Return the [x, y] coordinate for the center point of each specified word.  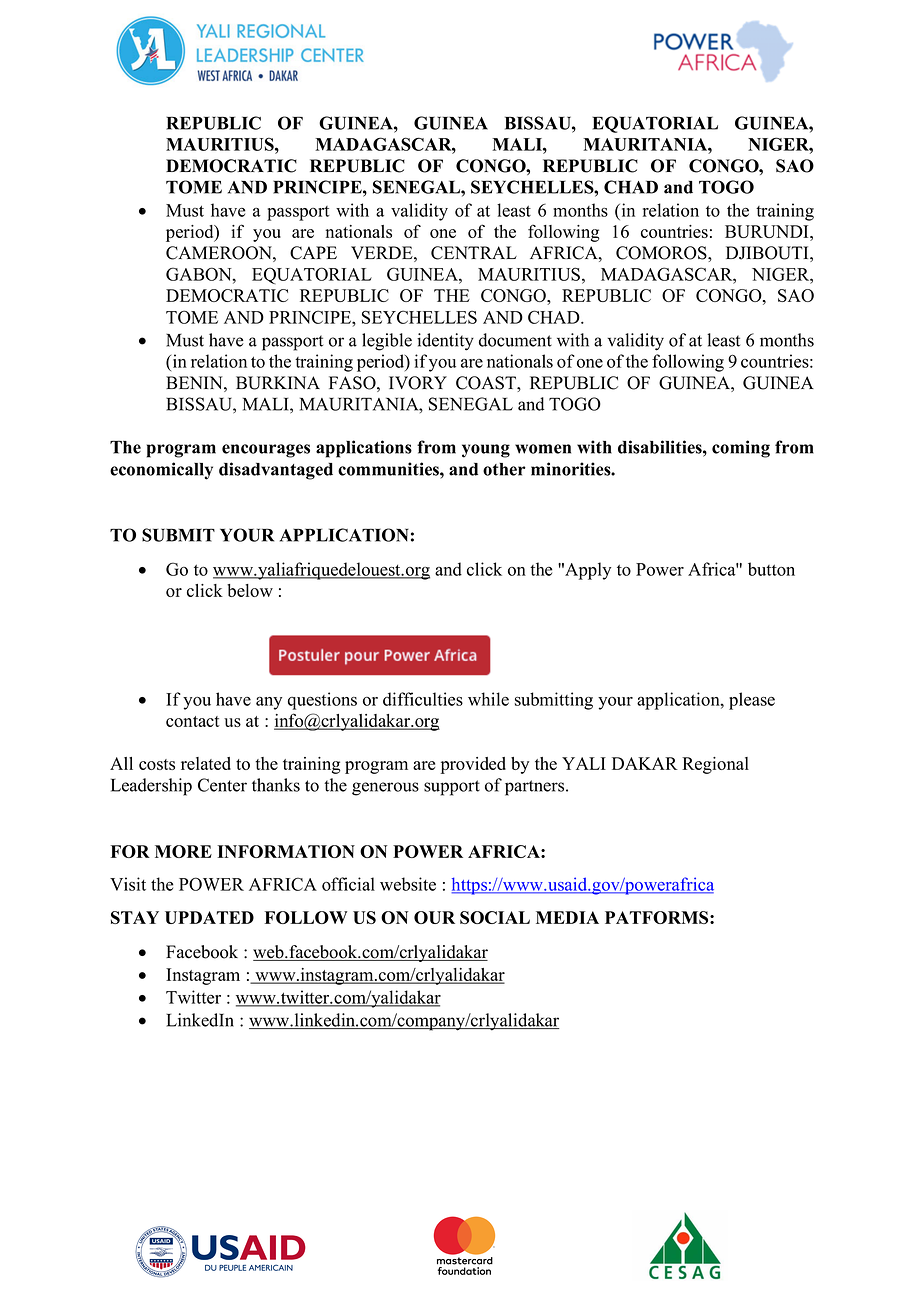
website [408, 884]
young [486, 451]
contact [193, 721]
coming [741, 449]
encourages [266, 451]
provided [473, 765]
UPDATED [209, 917]
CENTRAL [474, 253]
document [515, 340]
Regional [715, 765]
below [250, 590]
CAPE [313, 253]
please [752, 701]
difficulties [423, 699]
